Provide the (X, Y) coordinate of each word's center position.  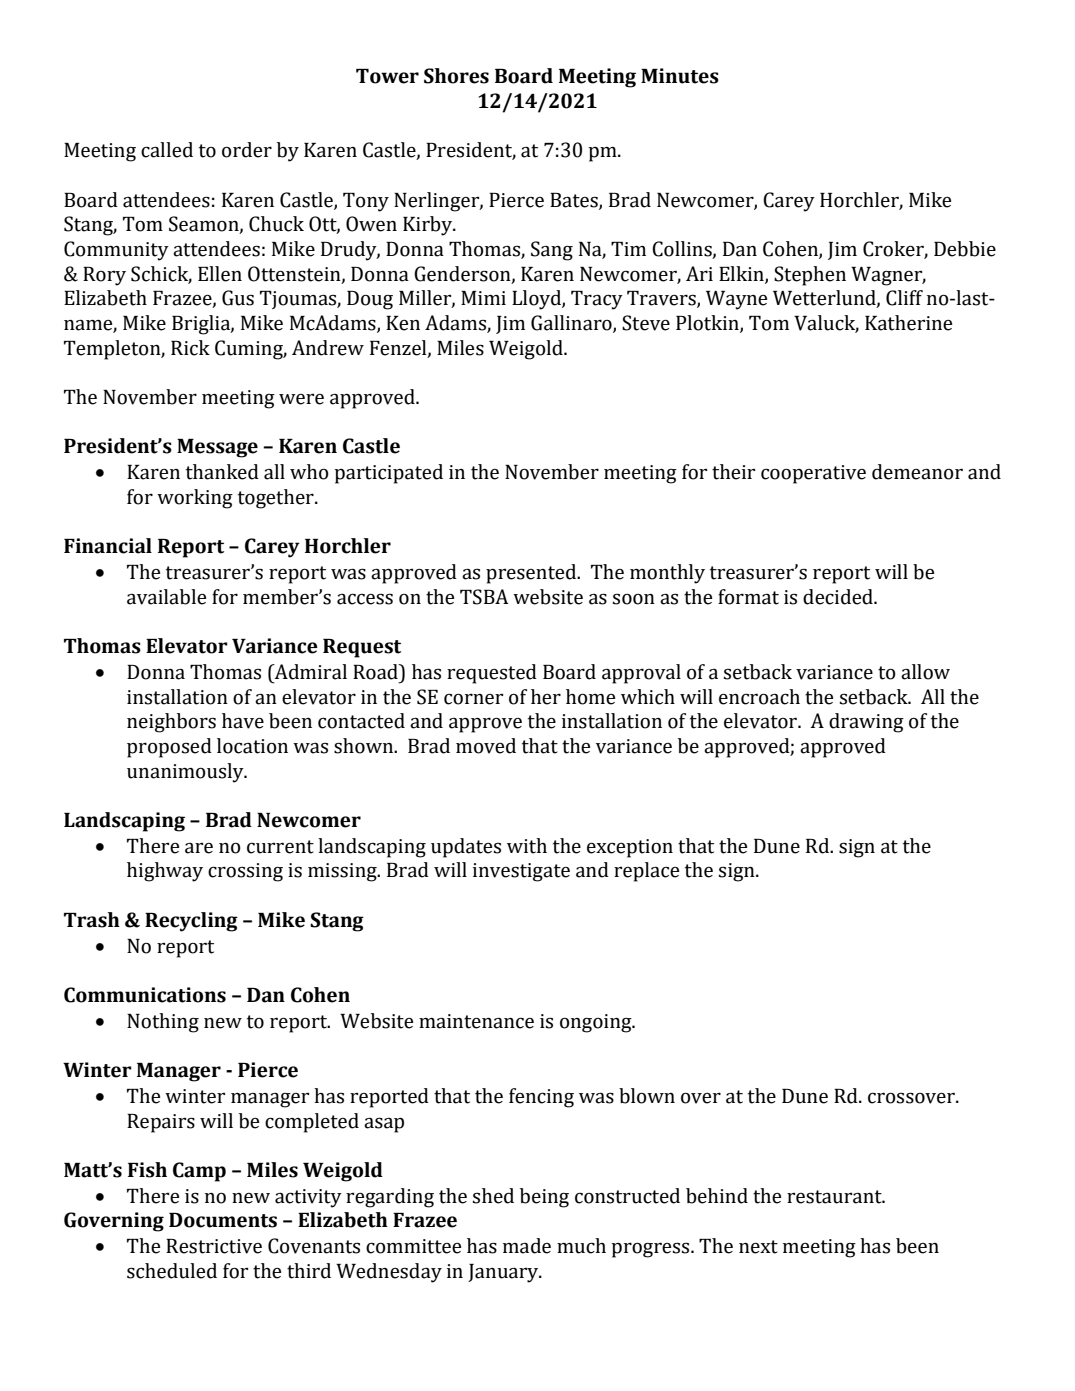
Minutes (680, 76)
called (167, 150)
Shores (456, 76)
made (527, 1246)
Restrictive (214, 1246)
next (758, 1247)
